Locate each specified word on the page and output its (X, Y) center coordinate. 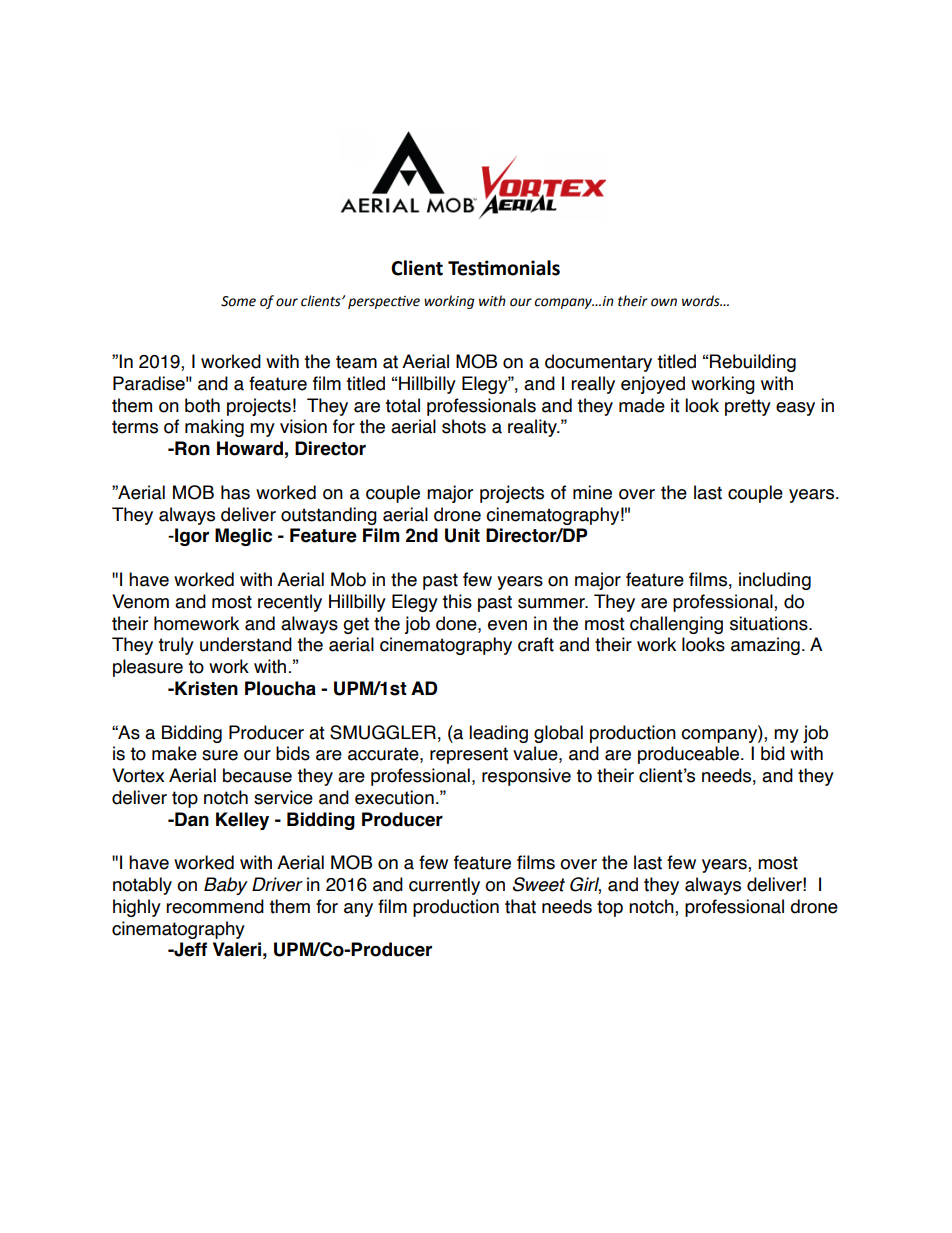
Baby (226, 886)
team (356, 362)
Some (238, 301)
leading (498, 734)
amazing (765, 646)
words (702, 301)
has (235, 492)
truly (176, 646)
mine (592, 492)
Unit (462, 535)
